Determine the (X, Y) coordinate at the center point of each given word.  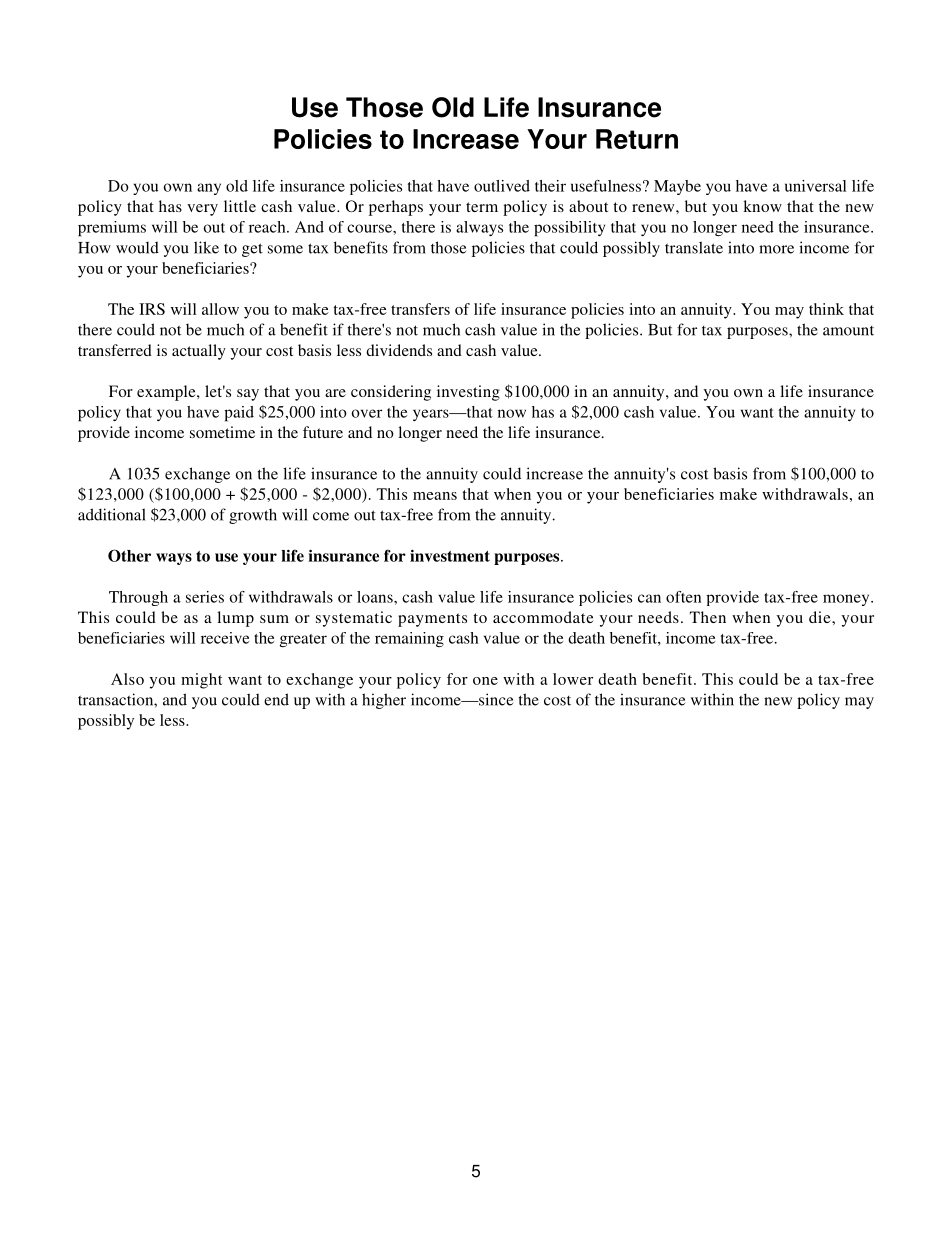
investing (468, 393)
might (201, 681)
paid (239, 414)
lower (573, 679)
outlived (502, 186)
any (209, 189)
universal (815, 186)
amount (848, 331)
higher (384, 701)
